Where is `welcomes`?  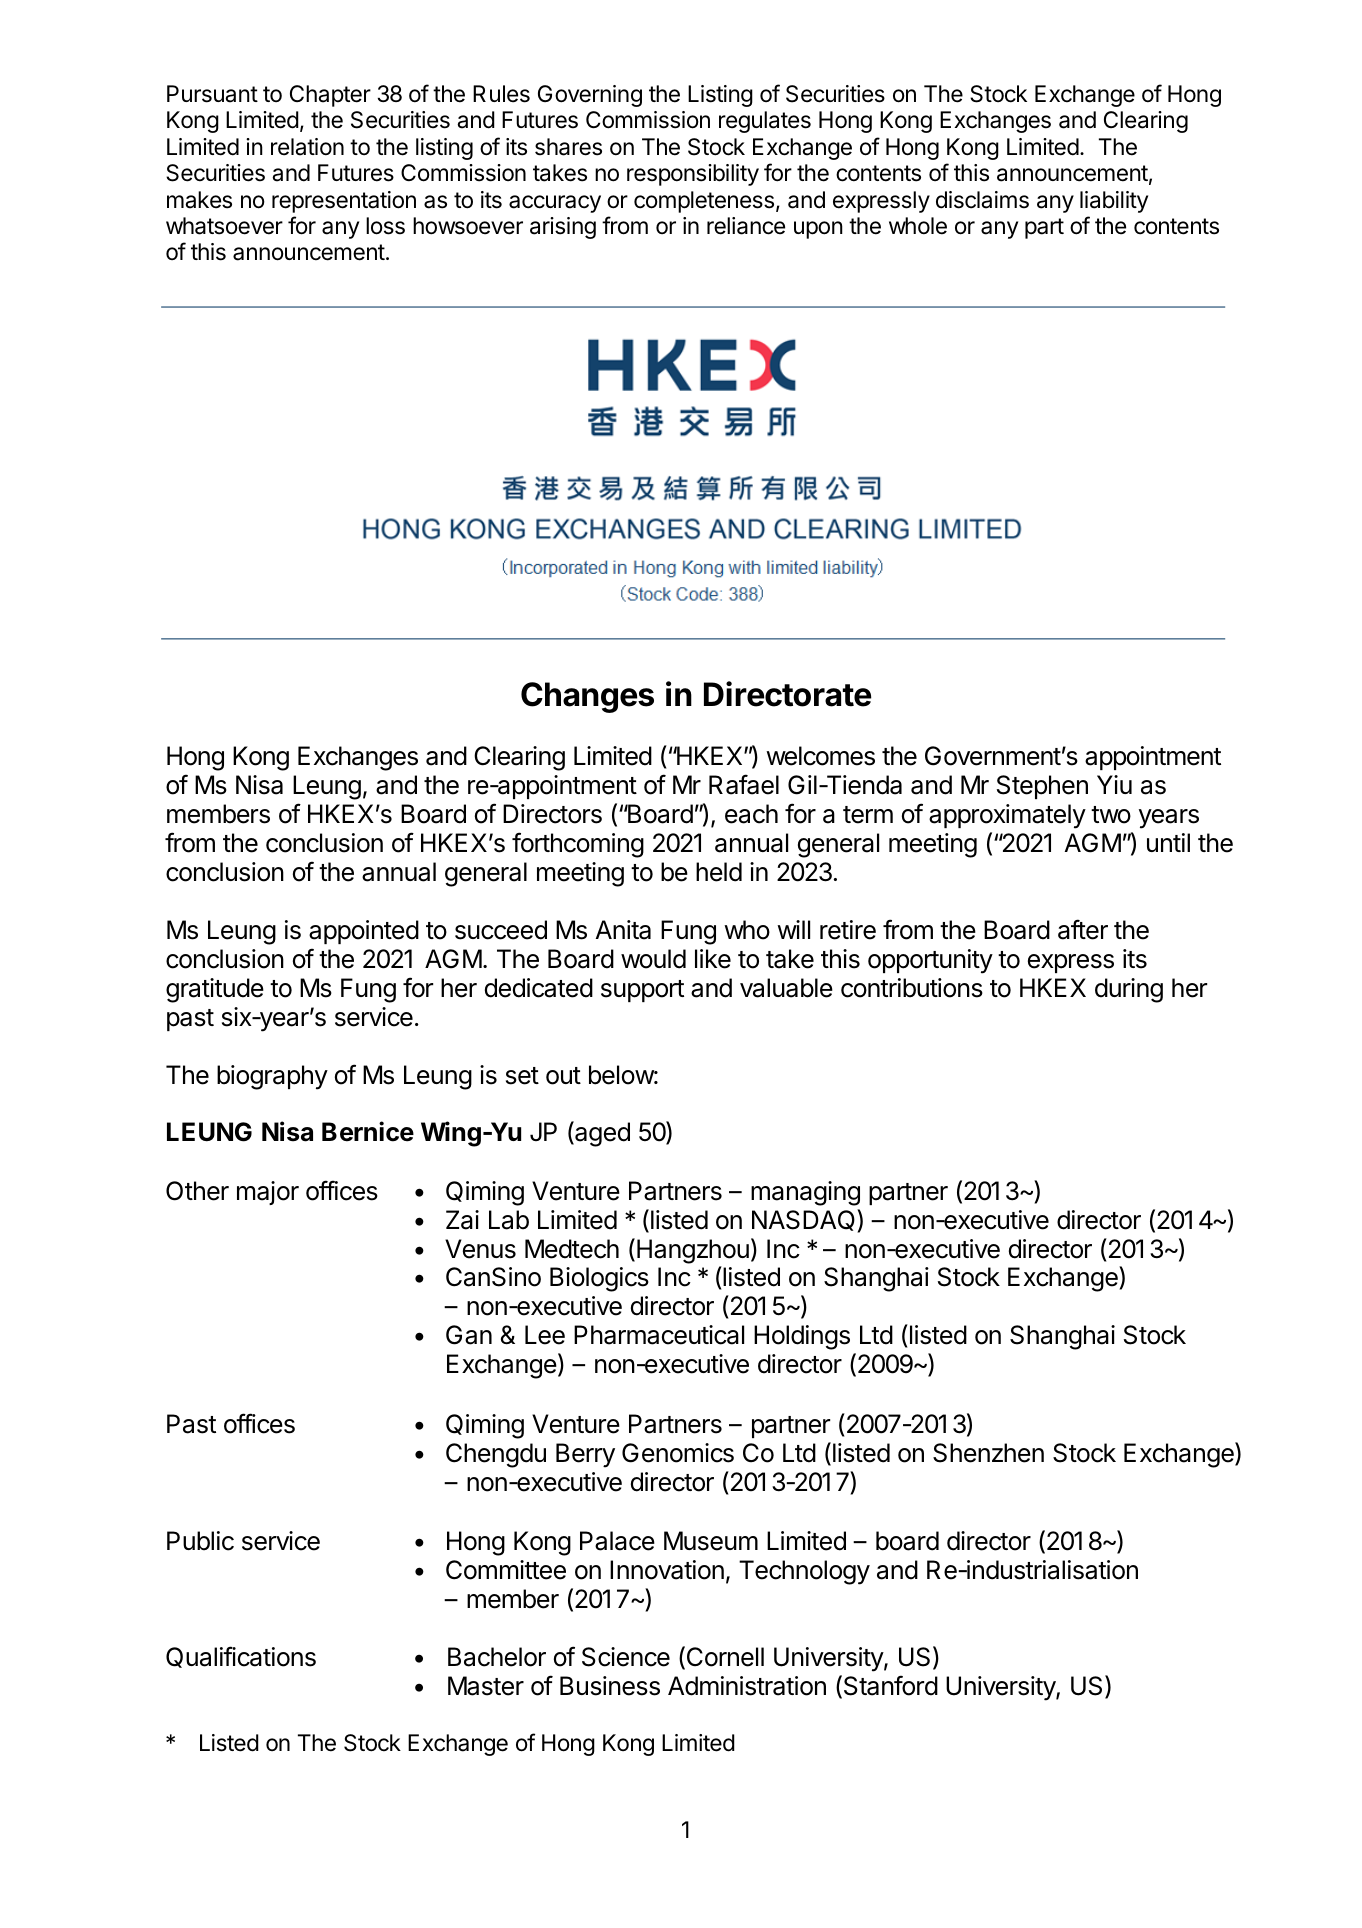
welcomes is located at coordinates (820, 756).
